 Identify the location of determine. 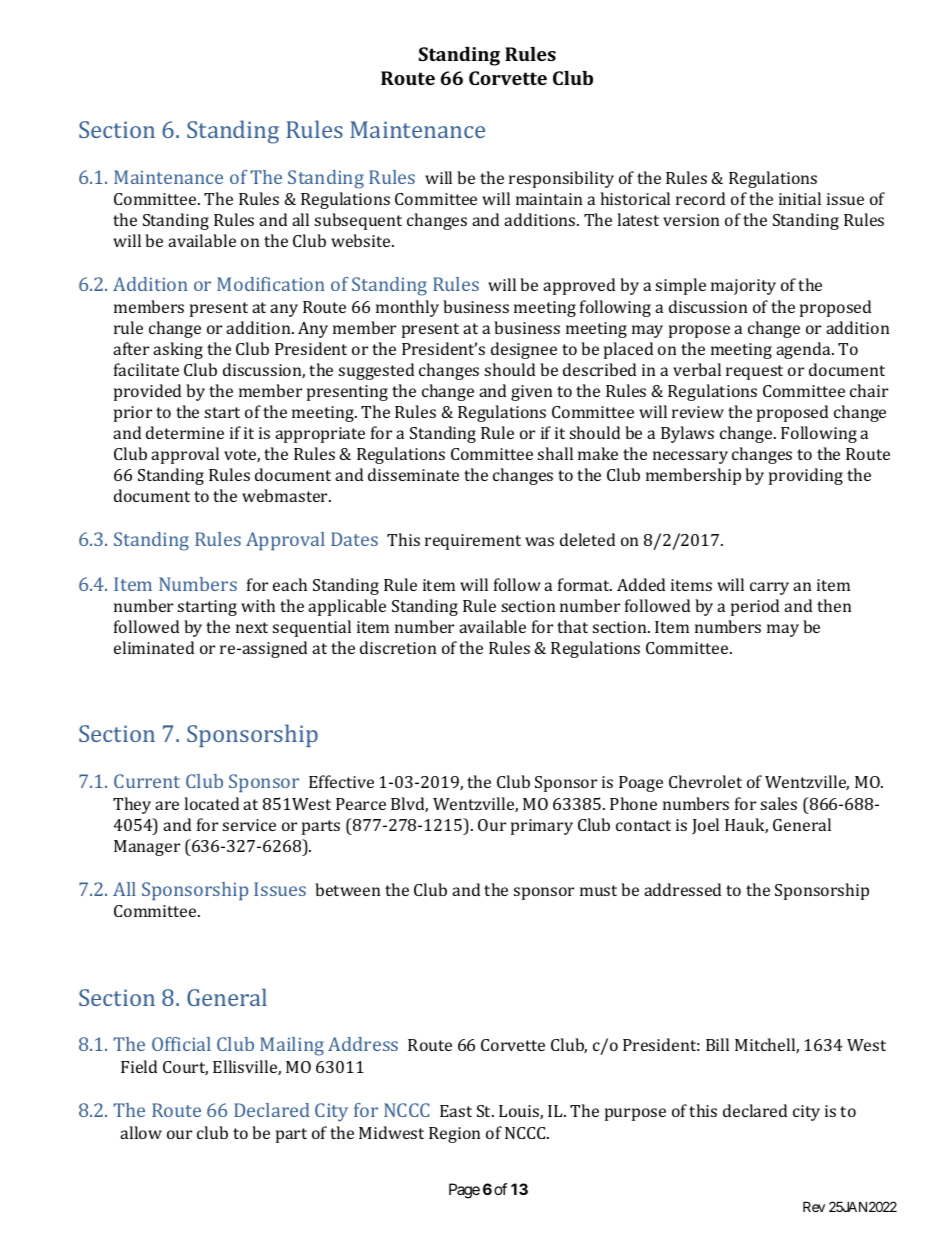
(185, 432).
